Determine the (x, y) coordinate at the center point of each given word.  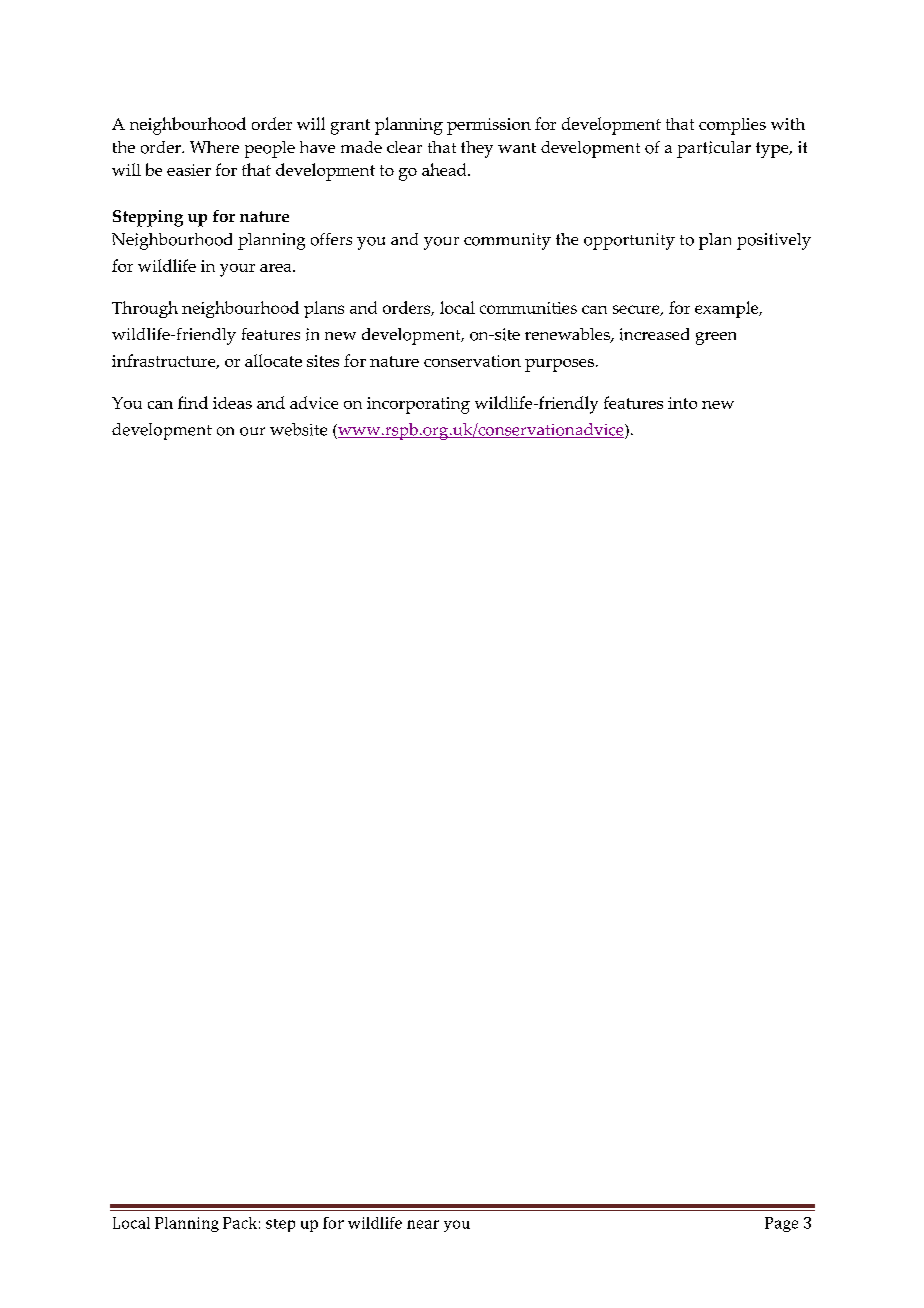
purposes (559, 365)
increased (654, 334)
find (193, 402)
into (682, 403)
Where (214, 147)
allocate (273, 360)
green (716, 338)
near (423, 1224)
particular (714, 149)
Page (781, 1224)
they (477, 149)
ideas (232, 403)
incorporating (418, 405)
